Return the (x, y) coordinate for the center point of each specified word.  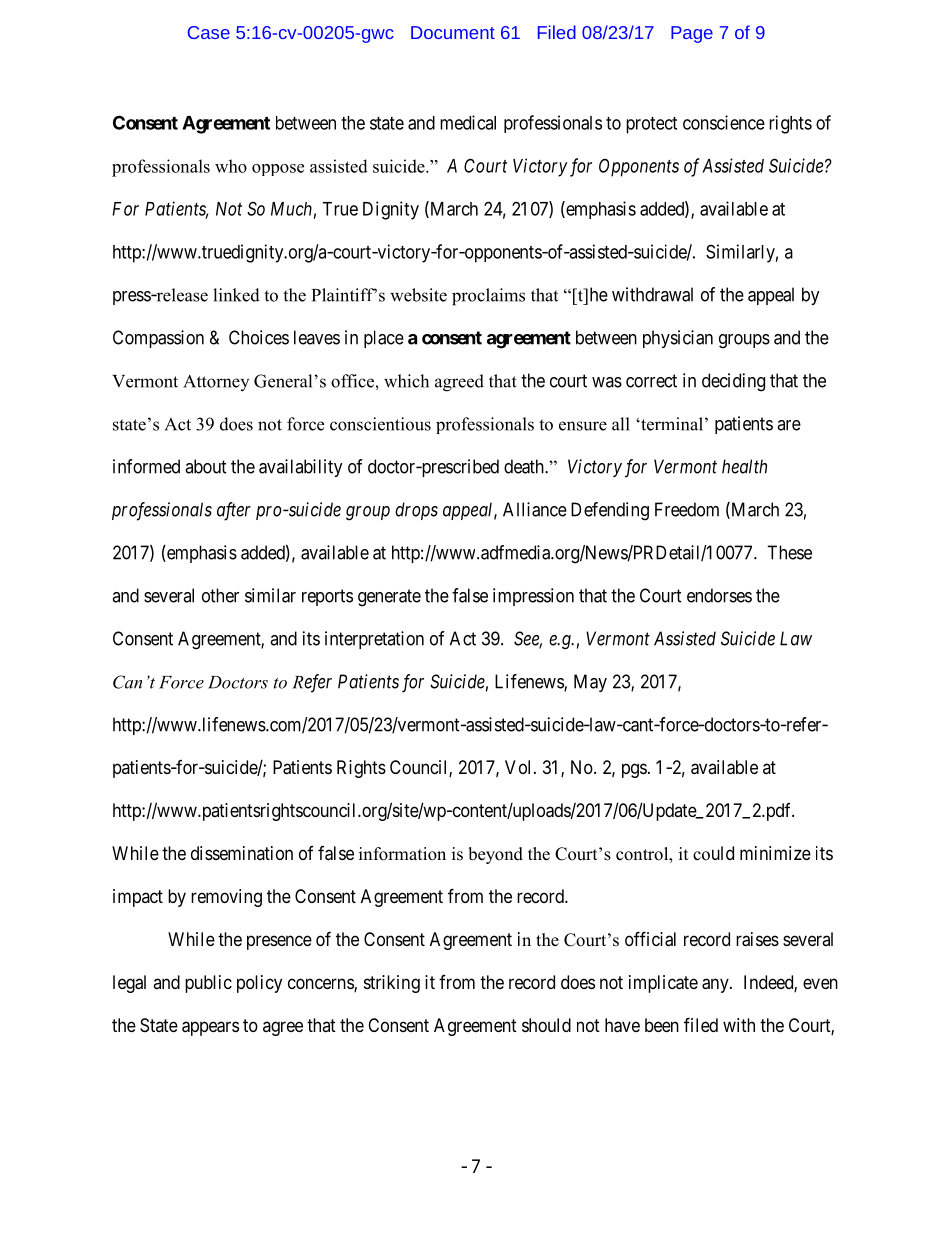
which (406, 381)
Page (692, 34)
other (220, 595)
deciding (733, 382)
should (546, 1025)
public (208, 984)
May (590, 683)
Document (453, 32)
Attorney (216, 382)
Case (209, 32)
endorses (719, 595)
